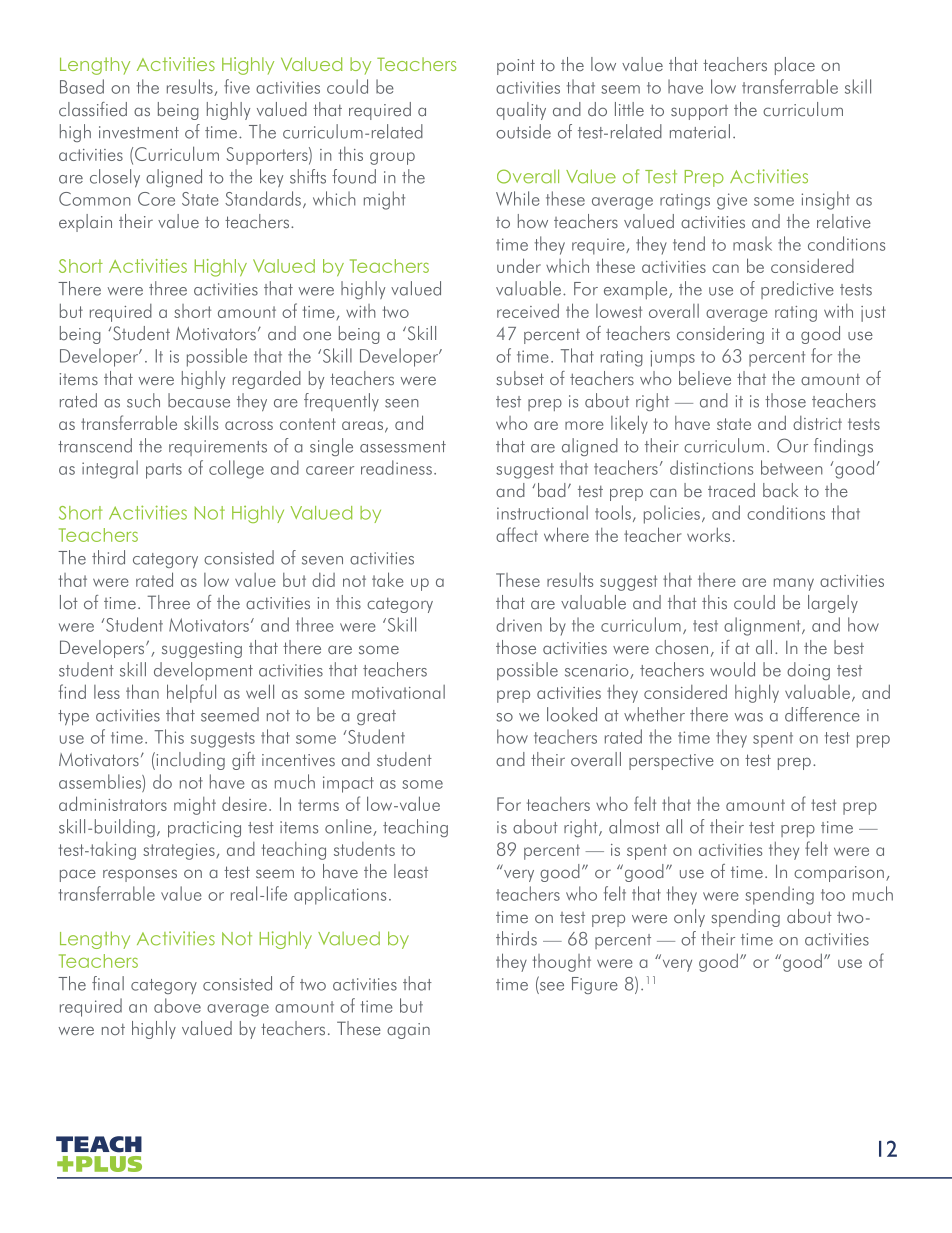 The height and width of the page is (1233, 952). I want to click on assemblies, so click(101, 781).
